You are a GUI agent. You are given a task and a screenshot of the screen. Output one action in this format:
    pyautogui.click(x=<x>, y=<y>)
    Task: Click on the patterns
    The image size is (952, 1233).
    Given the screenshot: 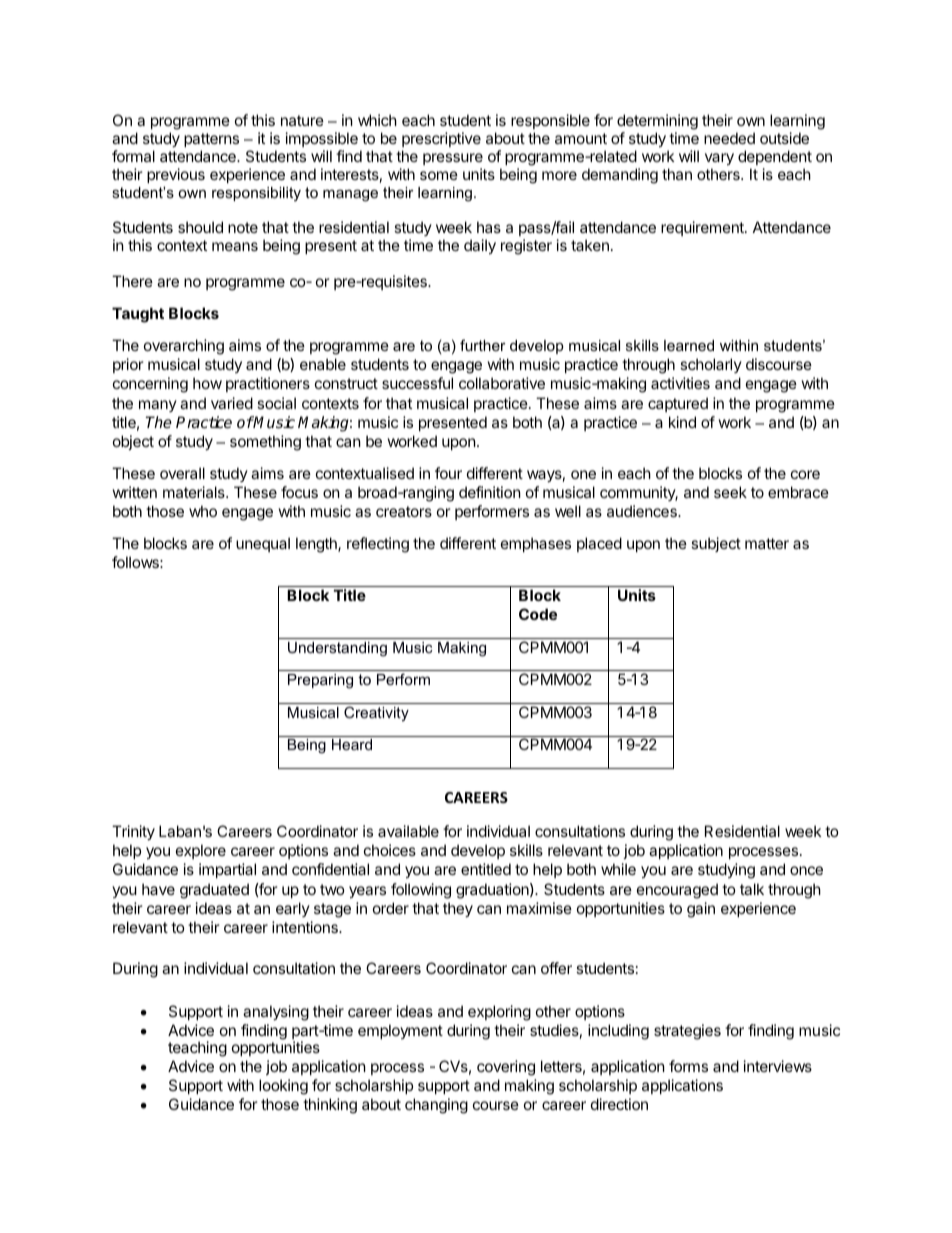 What is the action you would take?
    pyautogui.click(x=211, y=140)
